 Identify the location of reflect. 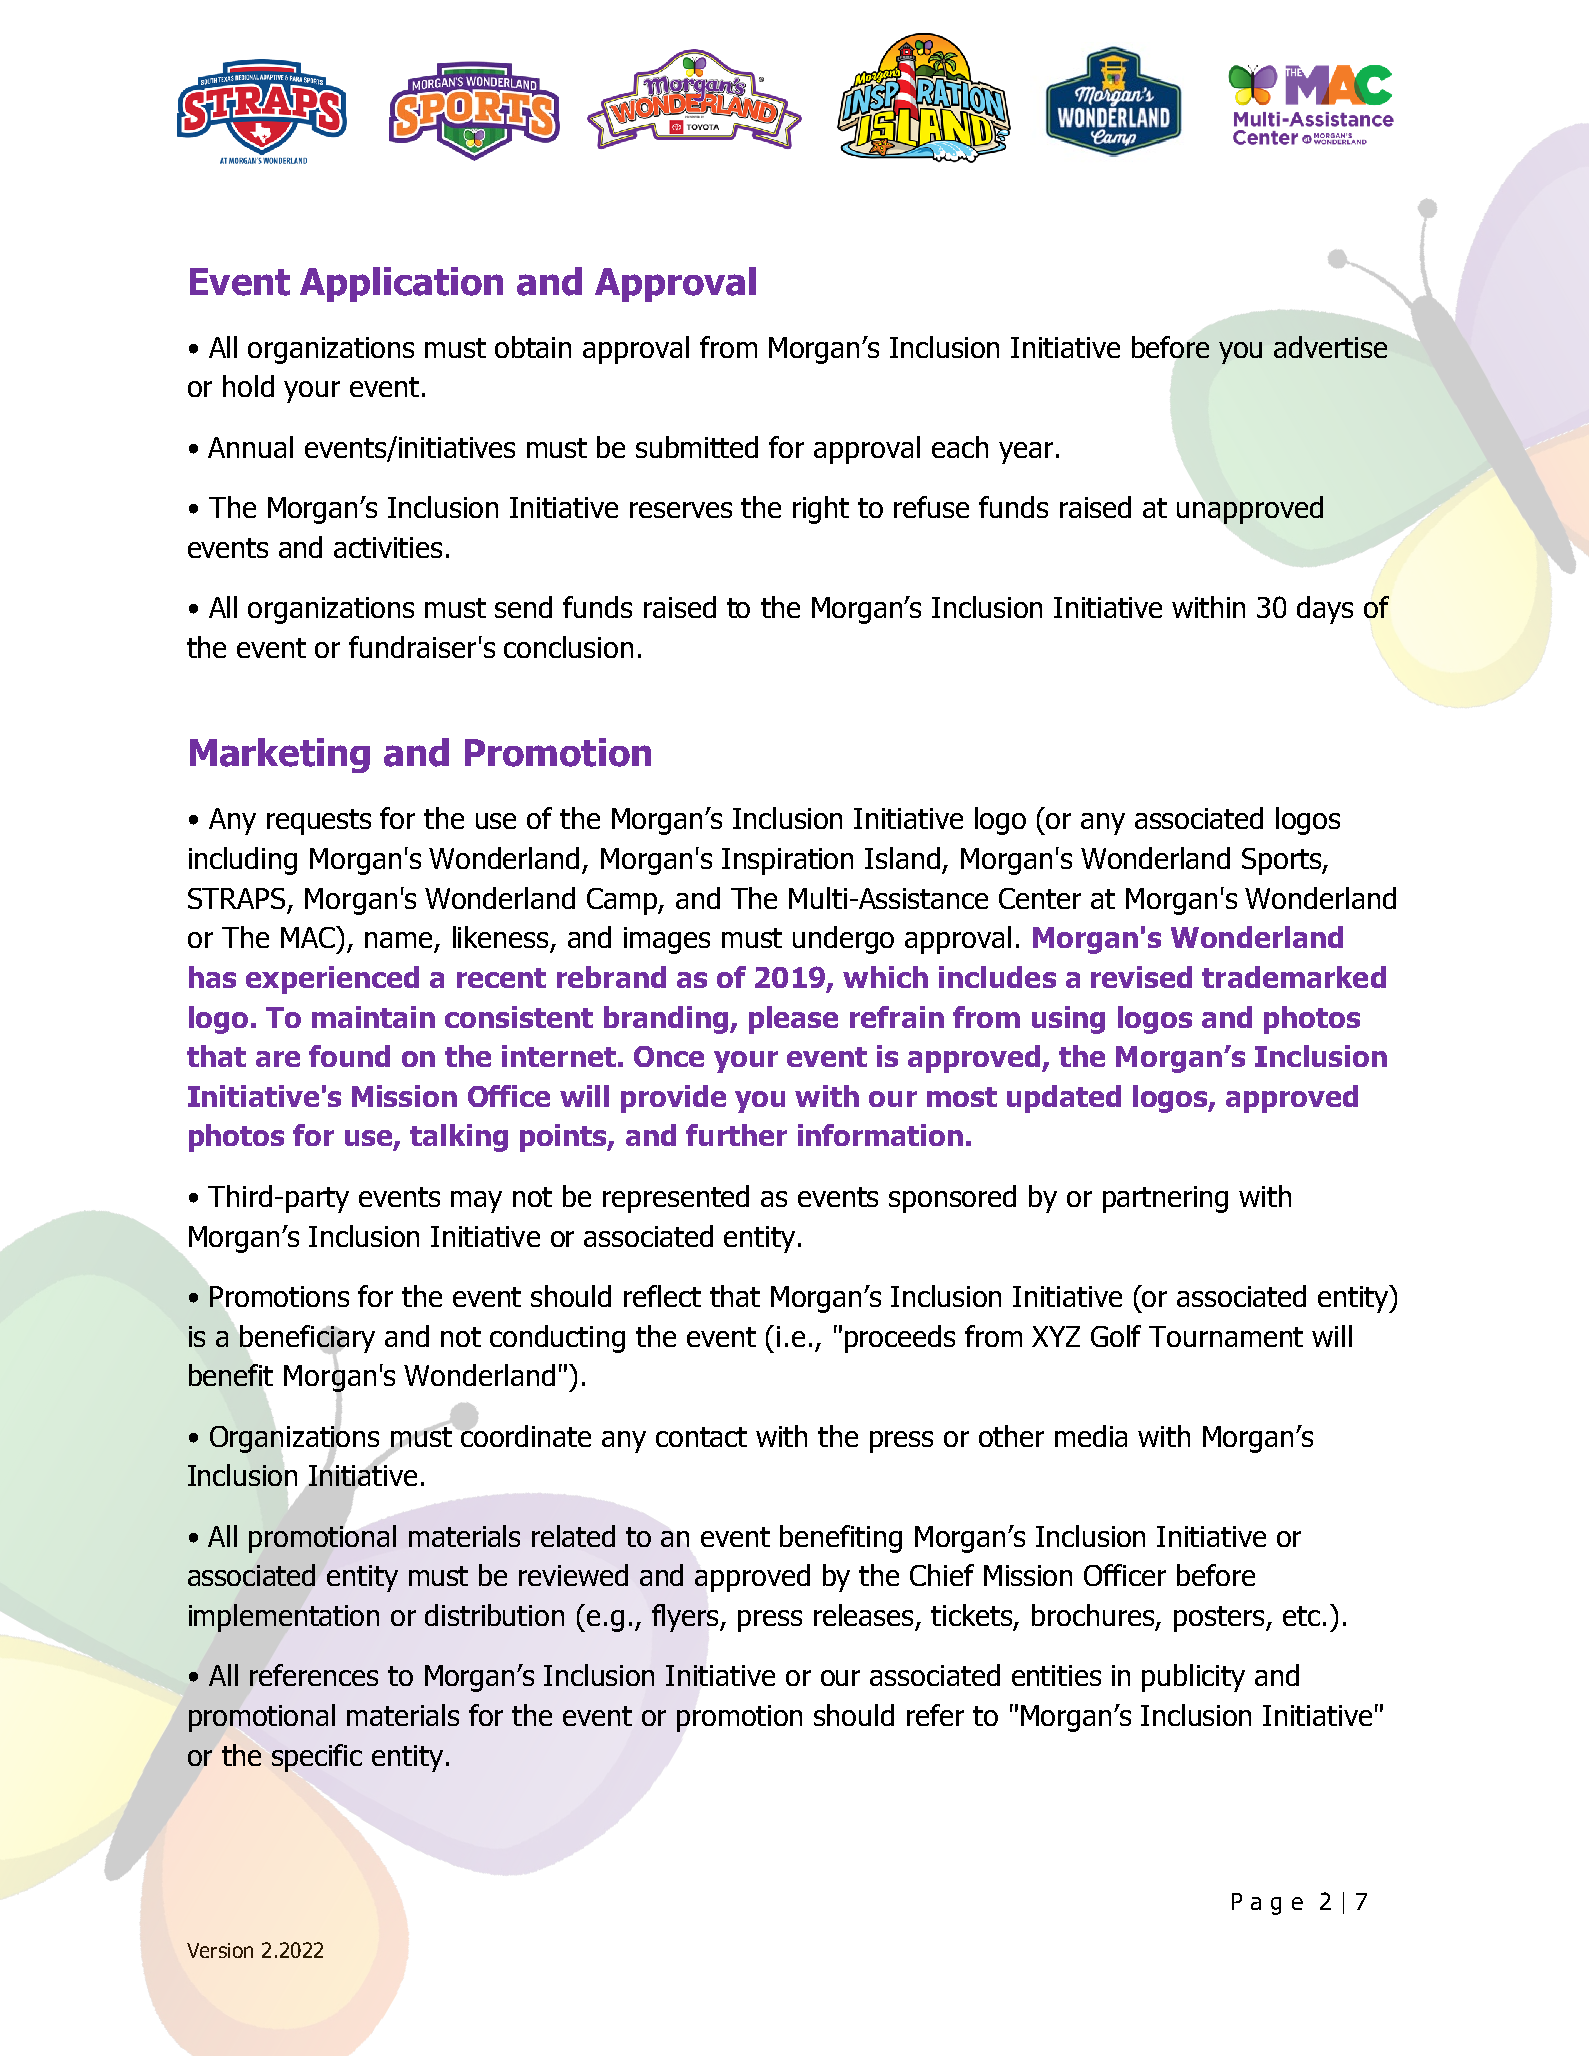
(662, 1296).
